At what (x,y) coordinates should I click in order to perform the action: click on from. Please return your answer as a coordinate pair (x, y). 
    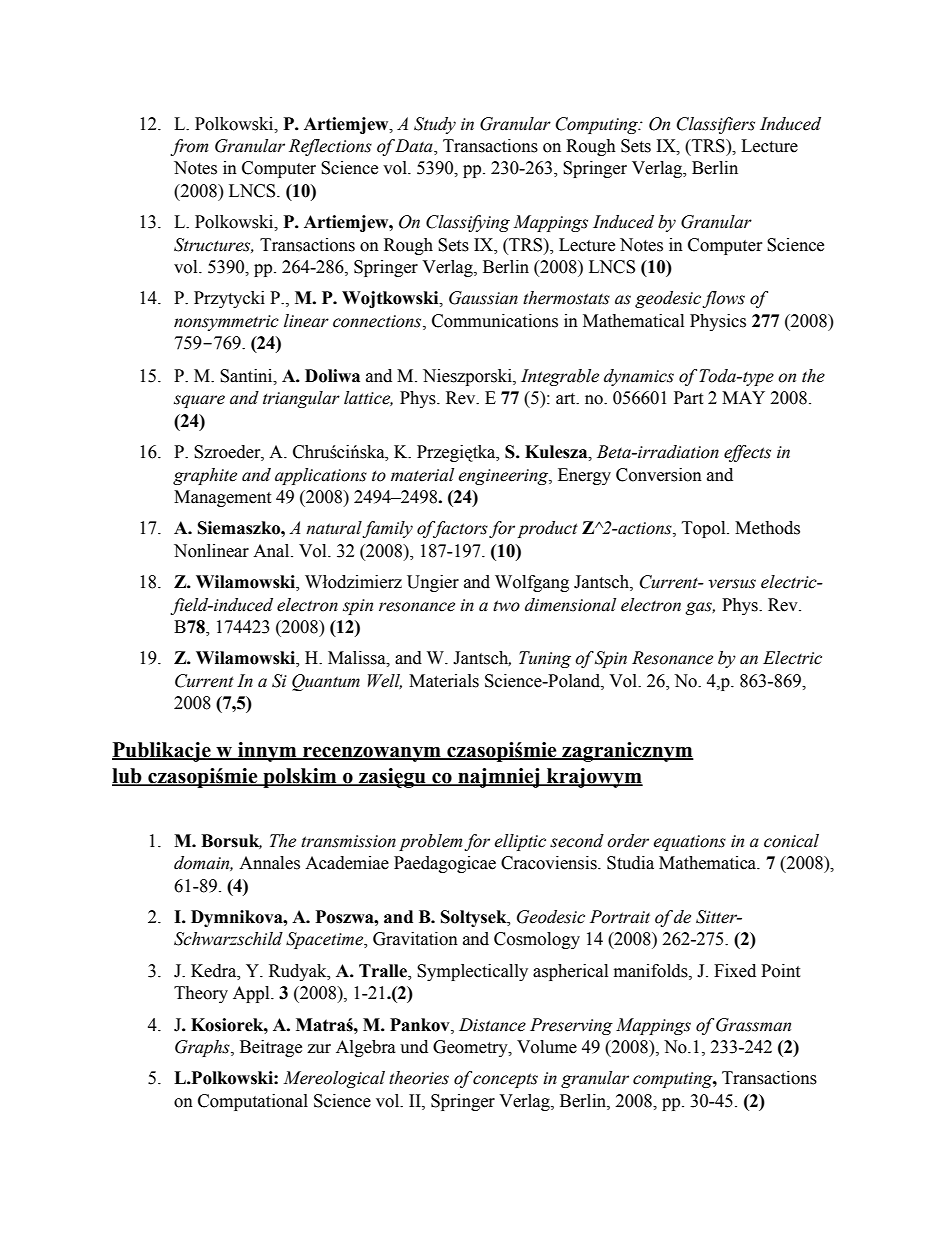
    Looking at the image, I should click on (189, 147).
